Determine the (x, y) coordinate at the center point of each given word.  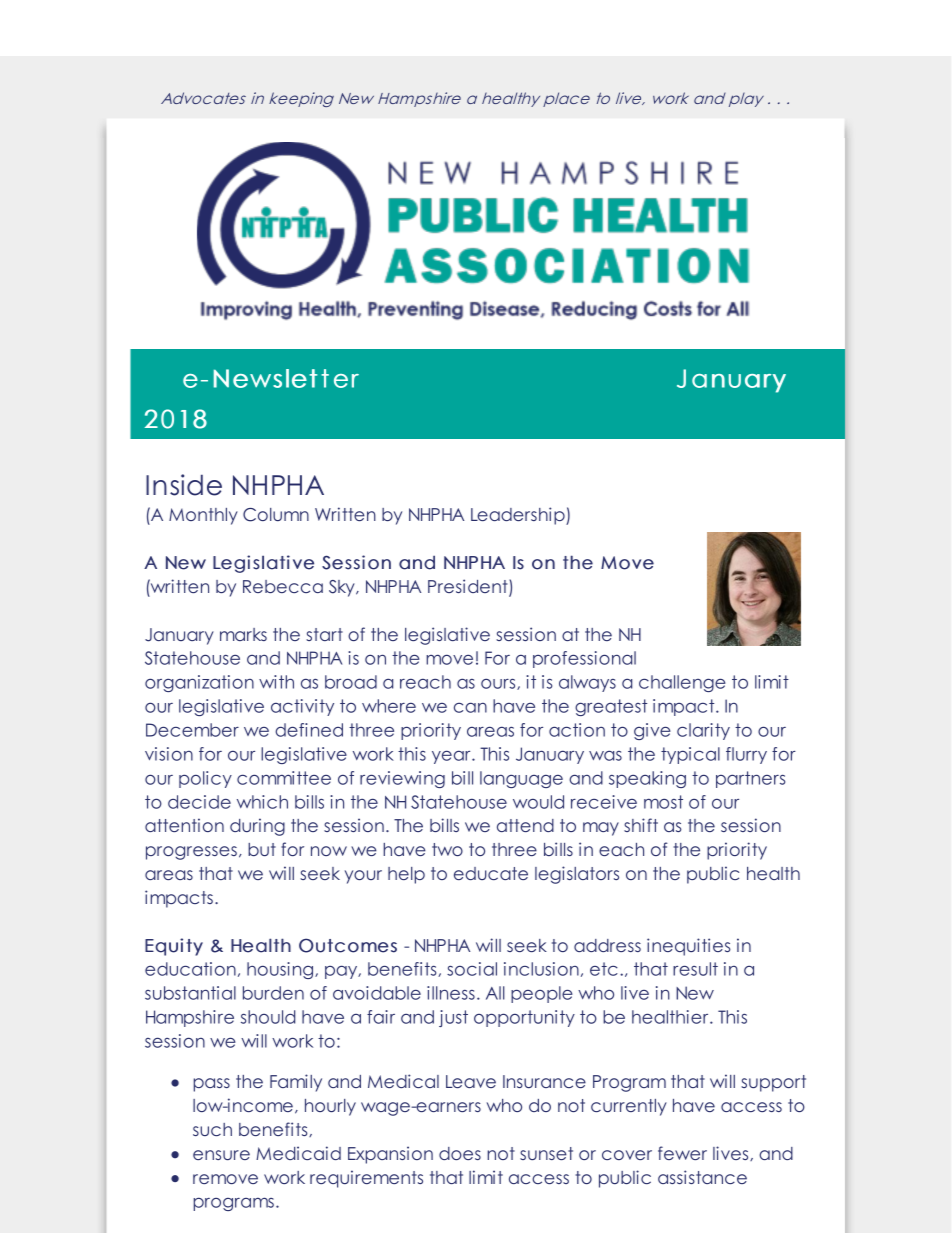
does (460, 1153)
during (257, 827)
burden (273, 993)
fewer (682, 1153)
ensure (221, 1155)
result (695, 969)
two (447, 849)
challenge (682, 683)
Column (276, 515)
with (276, 682)
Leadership (519, 516)
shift (641, 825)
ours (499, 684)
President (469, 587)
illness (451, 993)
